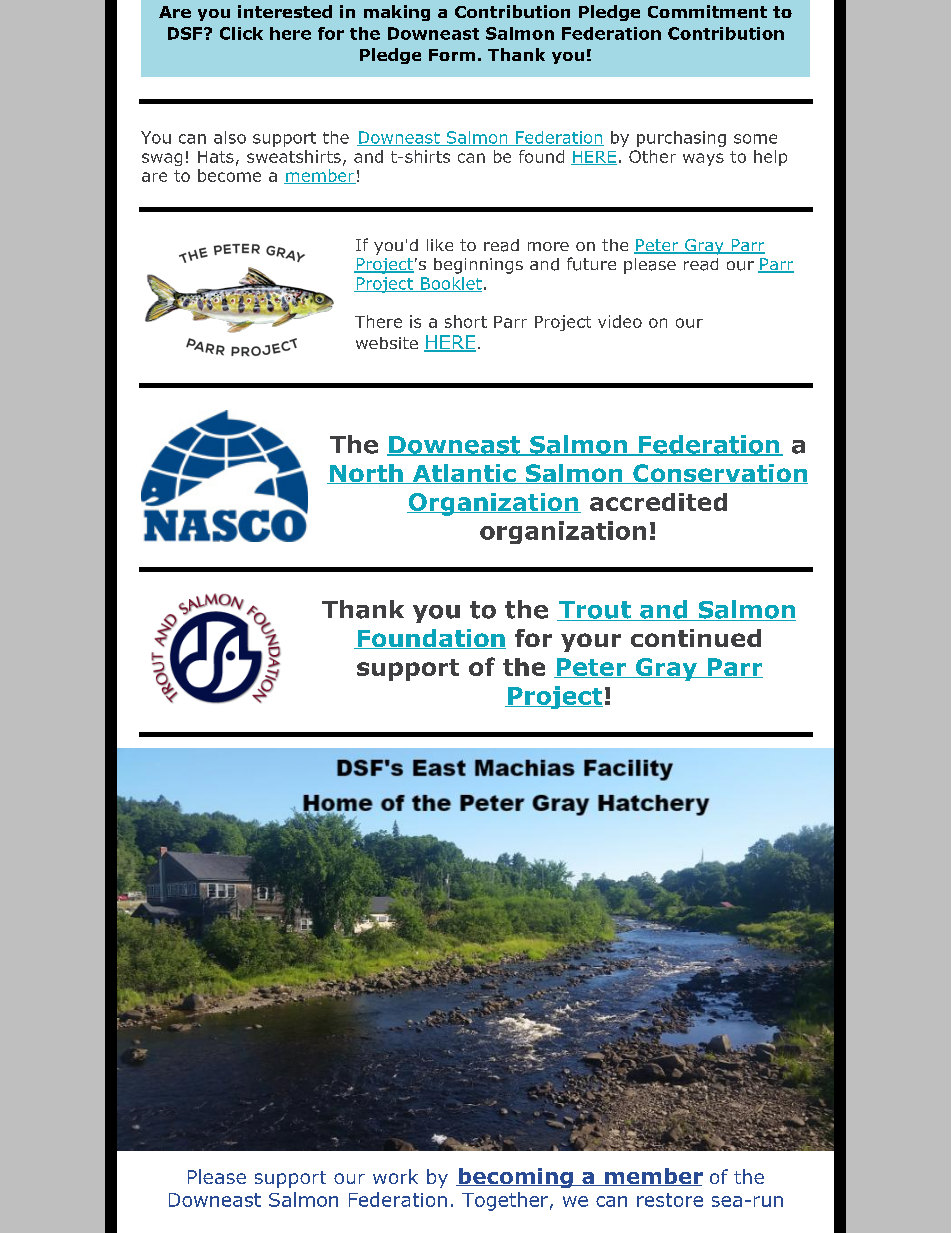  Describe the element at coordinates (241, 33) in the screenshot. I see `Click` at that location.
